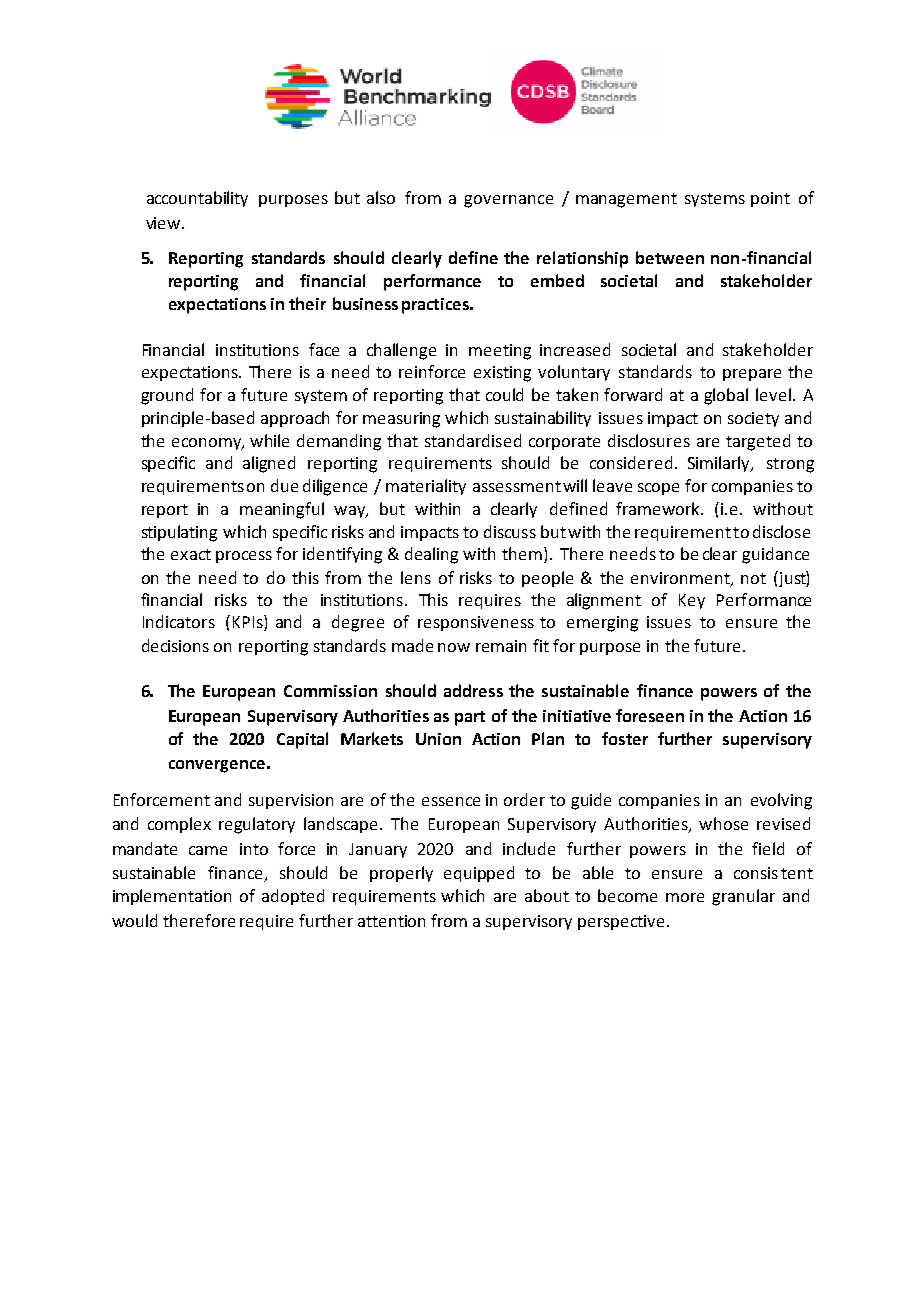  Describe the element at coordinates (479, 874) in the page. I see `equipped` at that location.
